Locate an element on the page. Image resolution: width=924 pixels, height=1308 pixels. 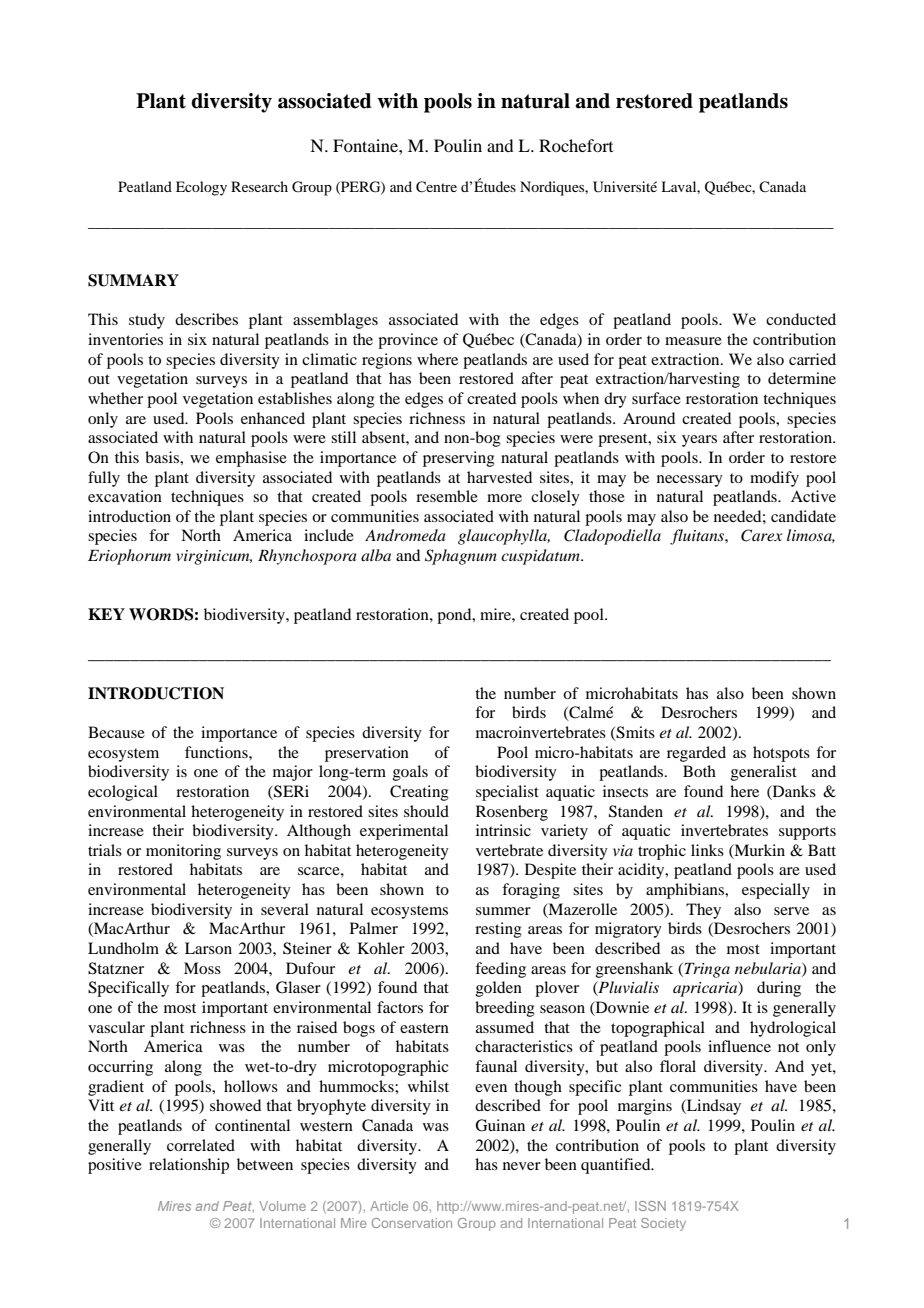
They is located at coordinates (703, 911).
